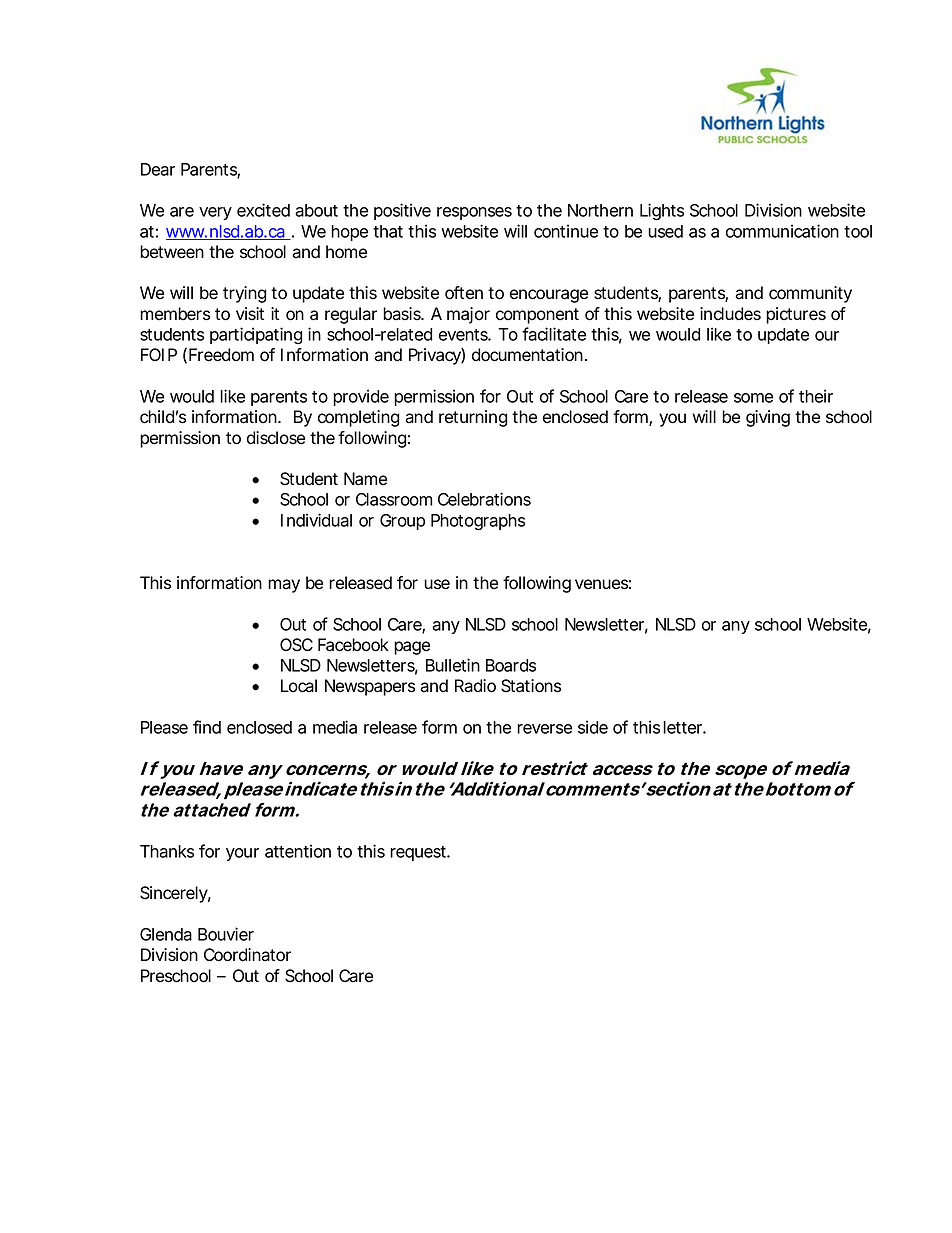 The image size is (952, 1233). What do you see at coordinates (544, 729) in the screenshot?
I see `reverse` at bounding box center [544, 729].
